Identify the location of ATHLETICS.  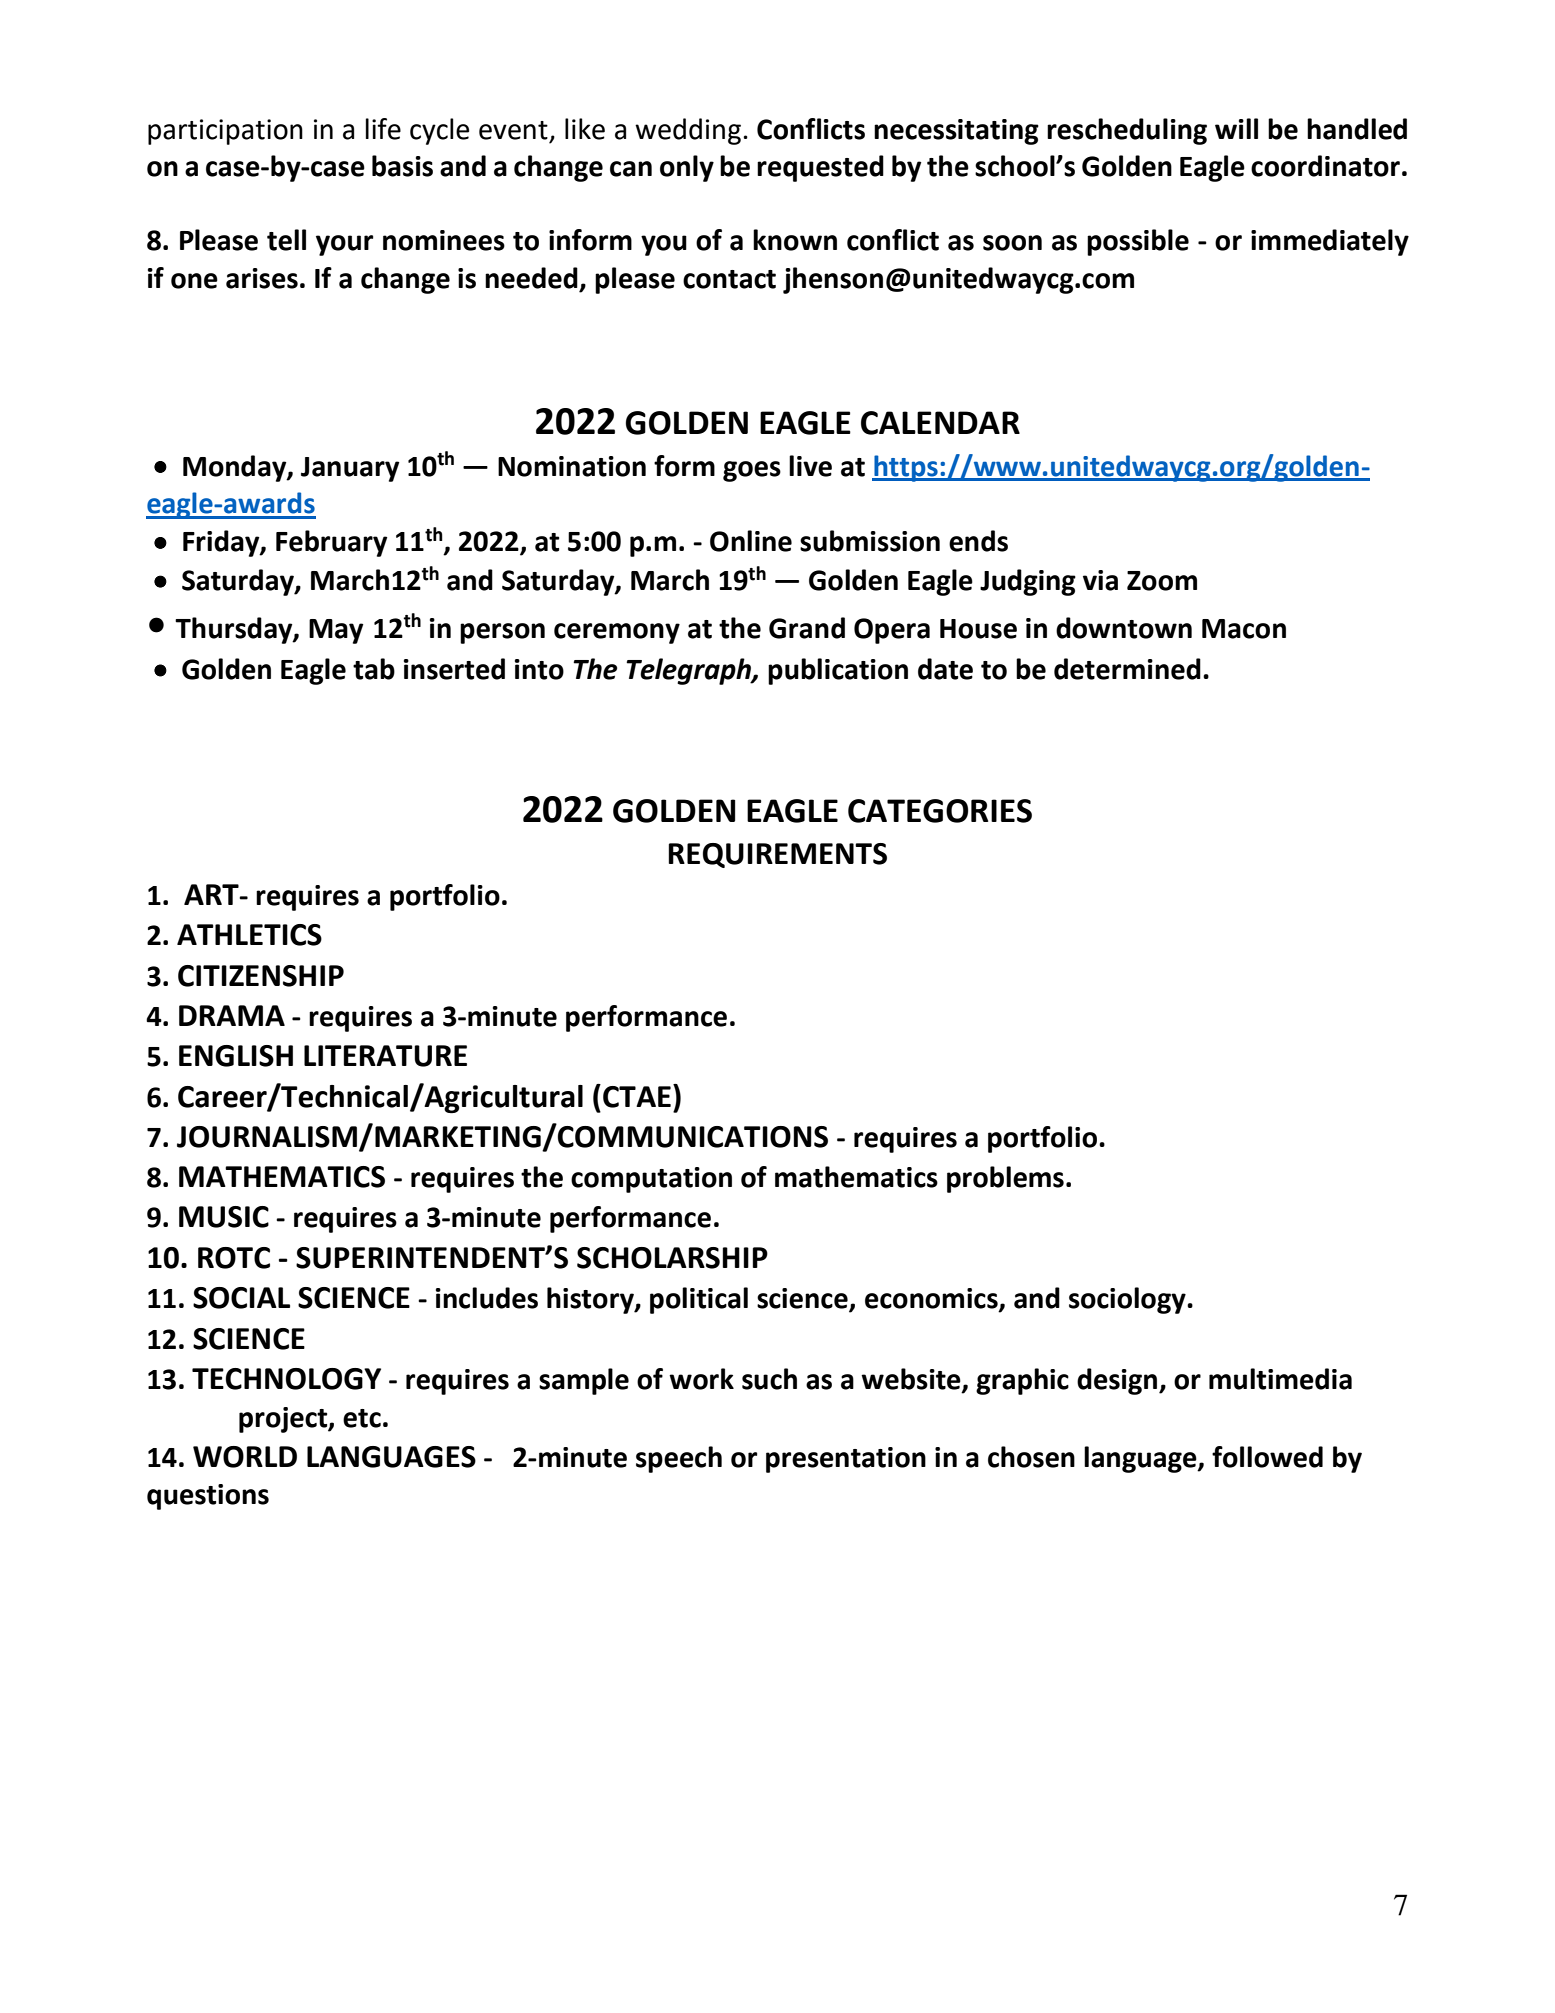
(249, 935).
